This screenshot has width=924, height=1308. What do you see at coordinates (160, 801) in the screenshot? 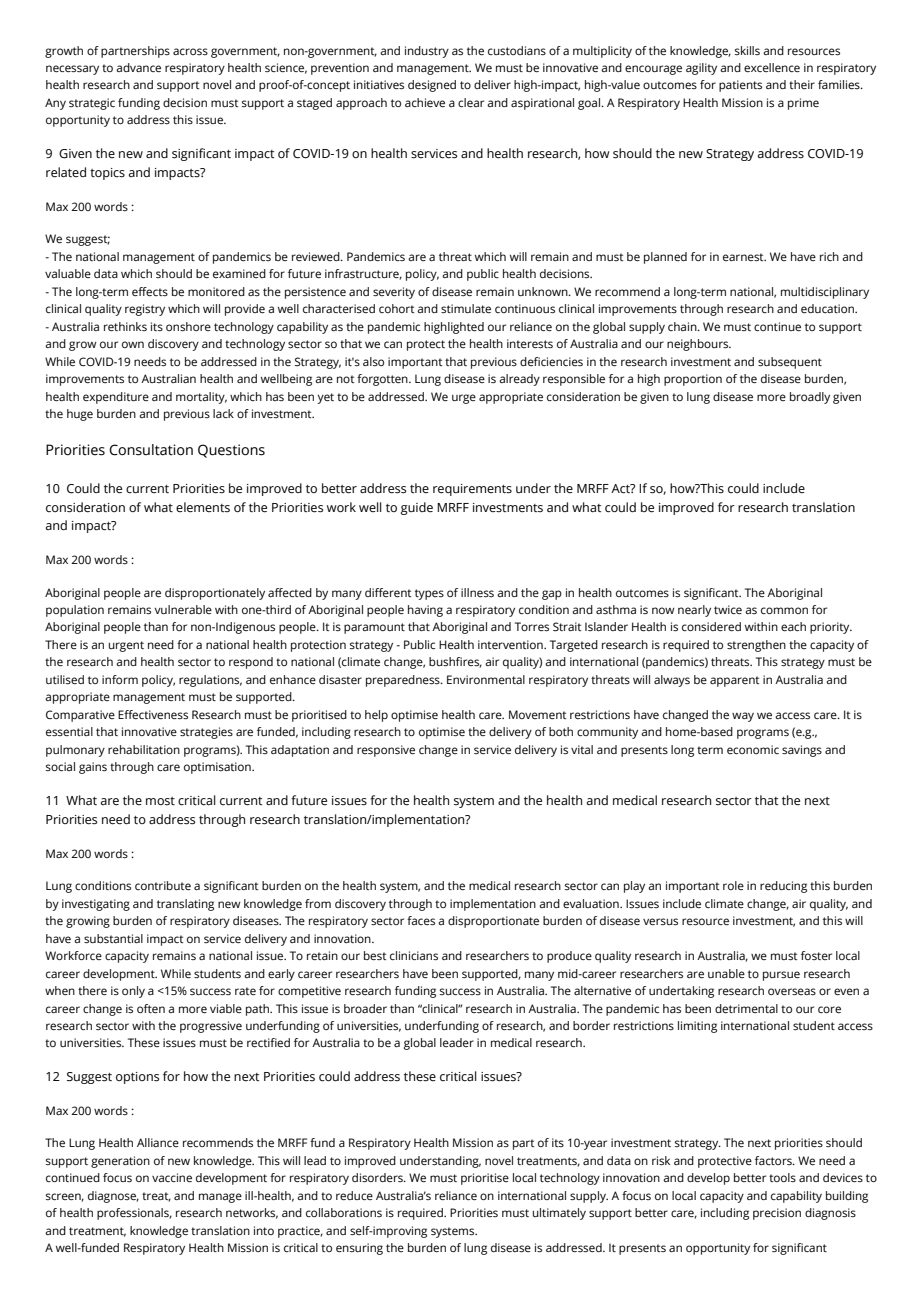
I see `most` at bounding box center [160, 801].
